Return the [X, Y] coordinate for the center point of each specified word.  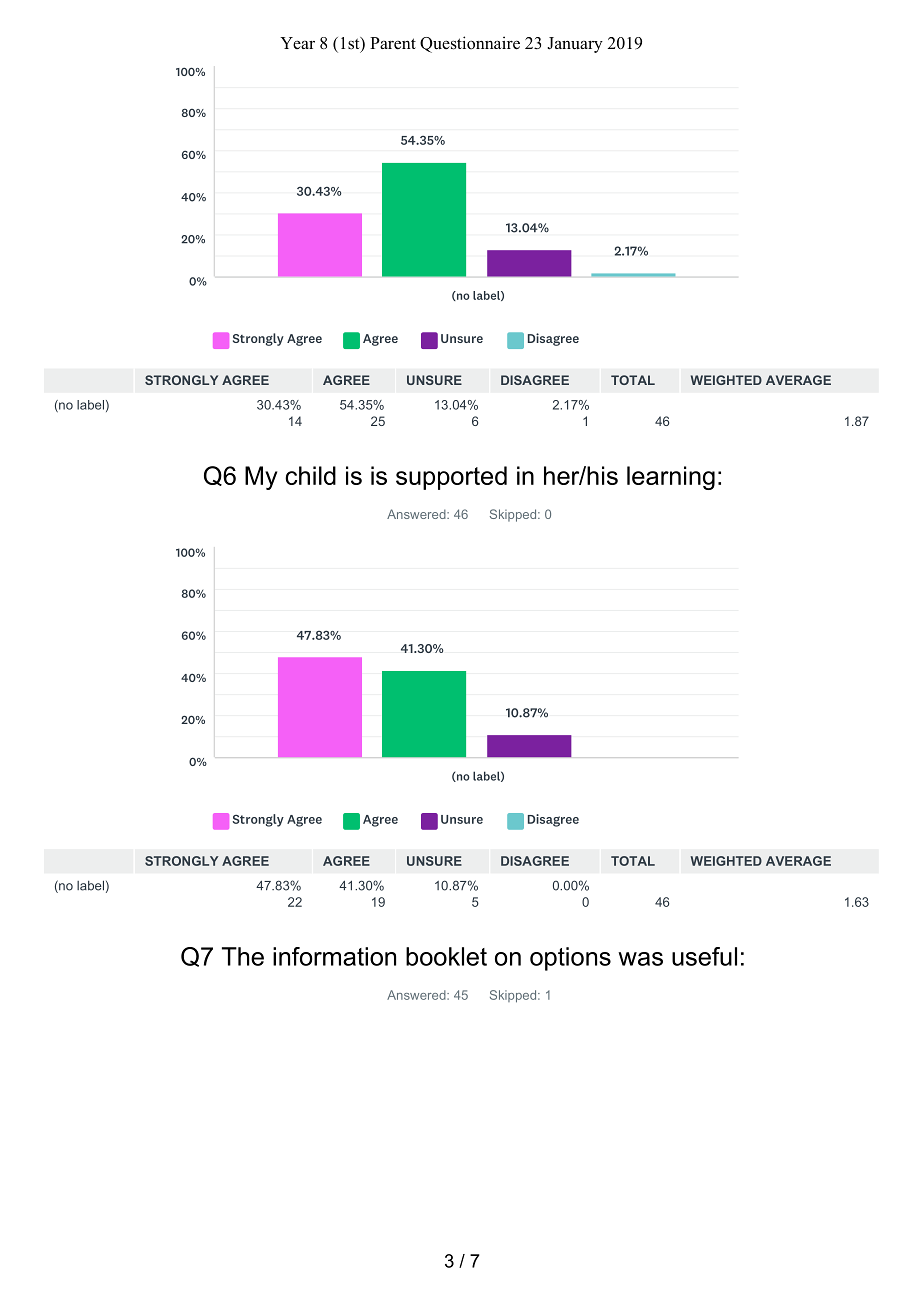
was [640, 959]
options [570, 959]
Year [297, 43]
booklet [446, 956]
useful [704, 956]
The [243, 956]
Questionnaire [470, 44]
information [334, 956]
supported [451, 478]
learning [671, 478]
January [575, 45]
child [310, 475]
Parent [393, 43]
